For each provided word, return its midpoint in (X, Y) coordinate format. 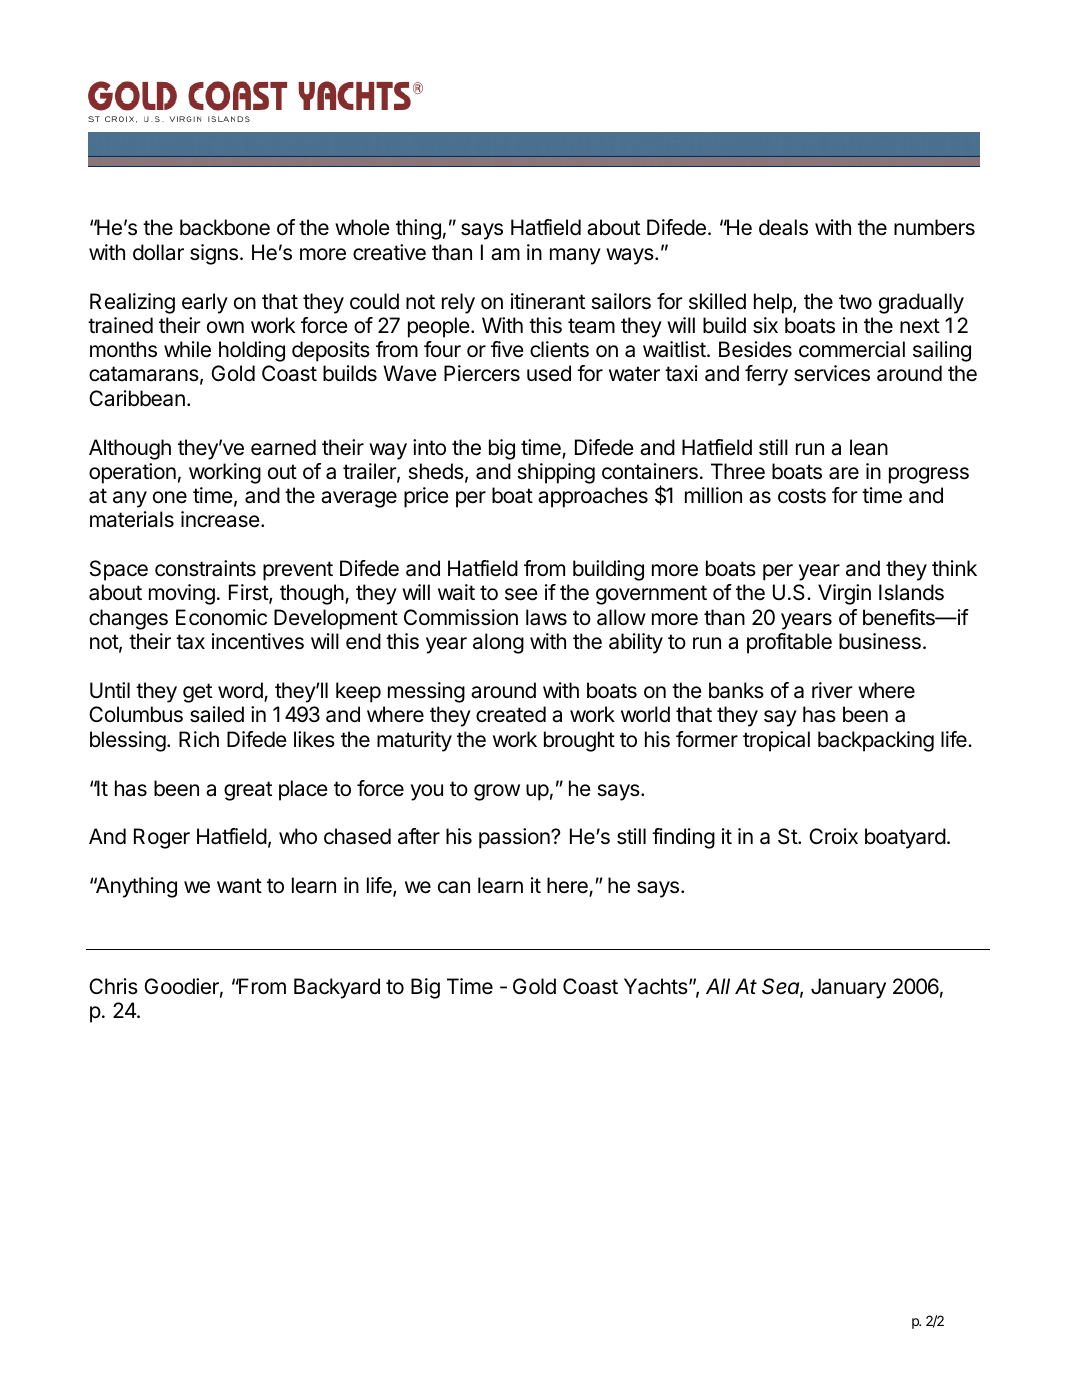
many (575, 256)
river (832, 690)
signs (214, 254)
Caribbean (137, 398)
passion (515, 838)
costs (802, 496)
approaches (593, 497)
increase (220, 519)
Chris (113, 986)
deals (783, 227)
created (511, 714)
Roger (162, 838)
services (832, 373)
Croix (833, 836)
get (197, 693)
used (549, 373)
